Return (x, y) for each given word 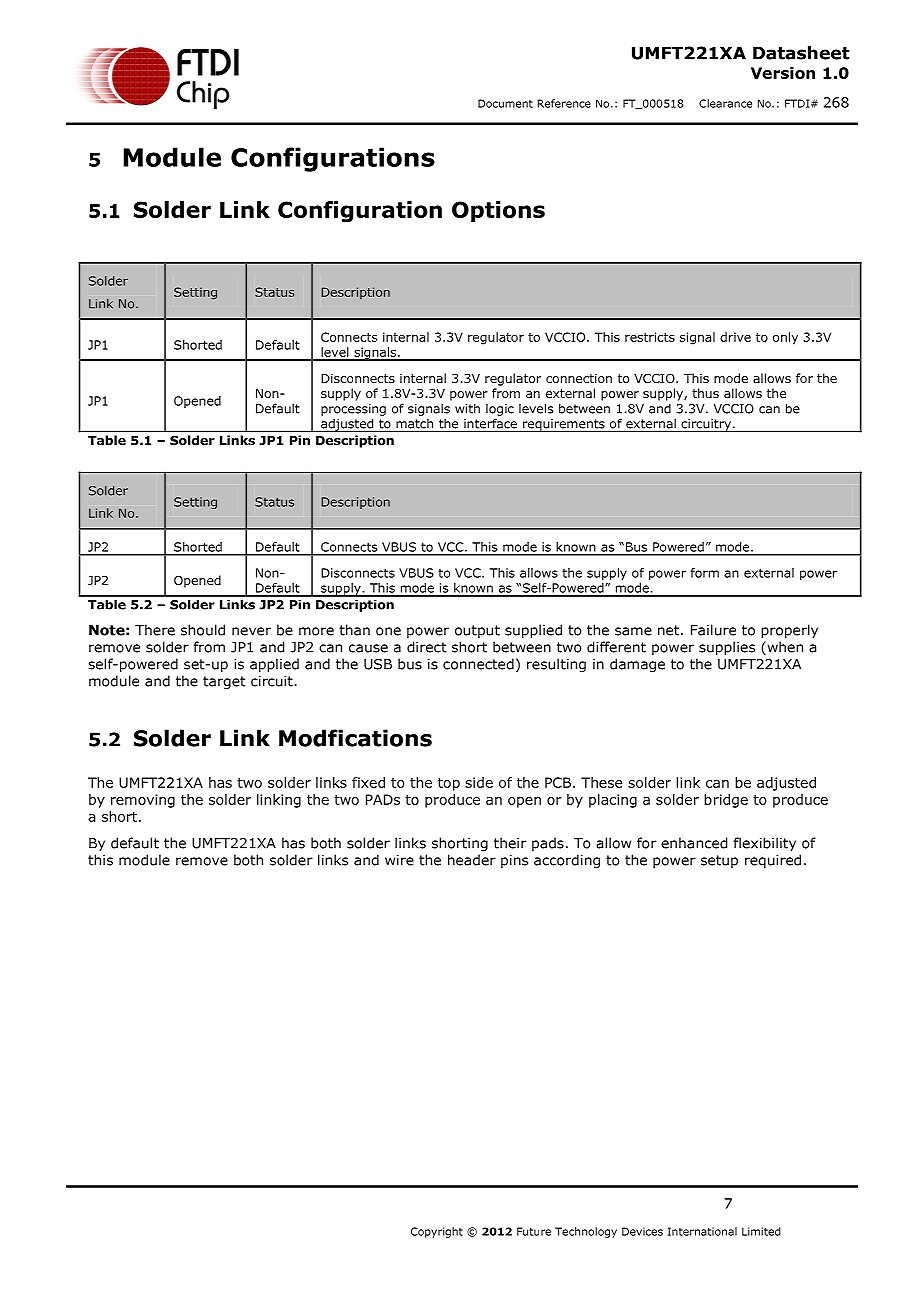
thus (705, 393)
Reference (564, 103)
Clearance (725, 103)
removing (143, 801)
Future (534, 1231)
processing (353, 410)
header (472, 860)
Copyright (437, 1232)
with (467, 408)
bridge (726, 801)
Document (505, 103)
